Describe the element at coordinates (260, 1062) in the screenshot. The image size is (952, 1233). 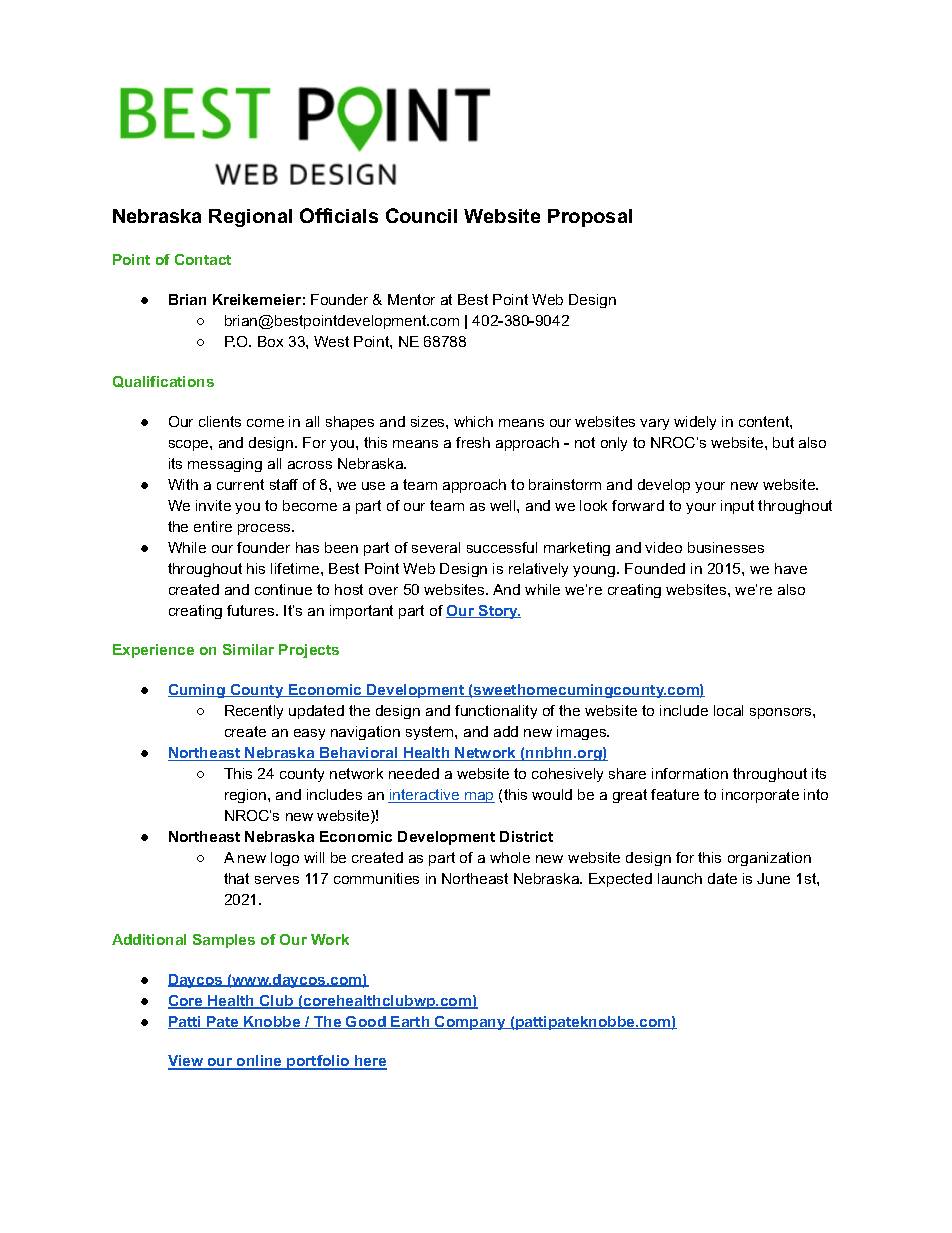
I see `online` at that location.
